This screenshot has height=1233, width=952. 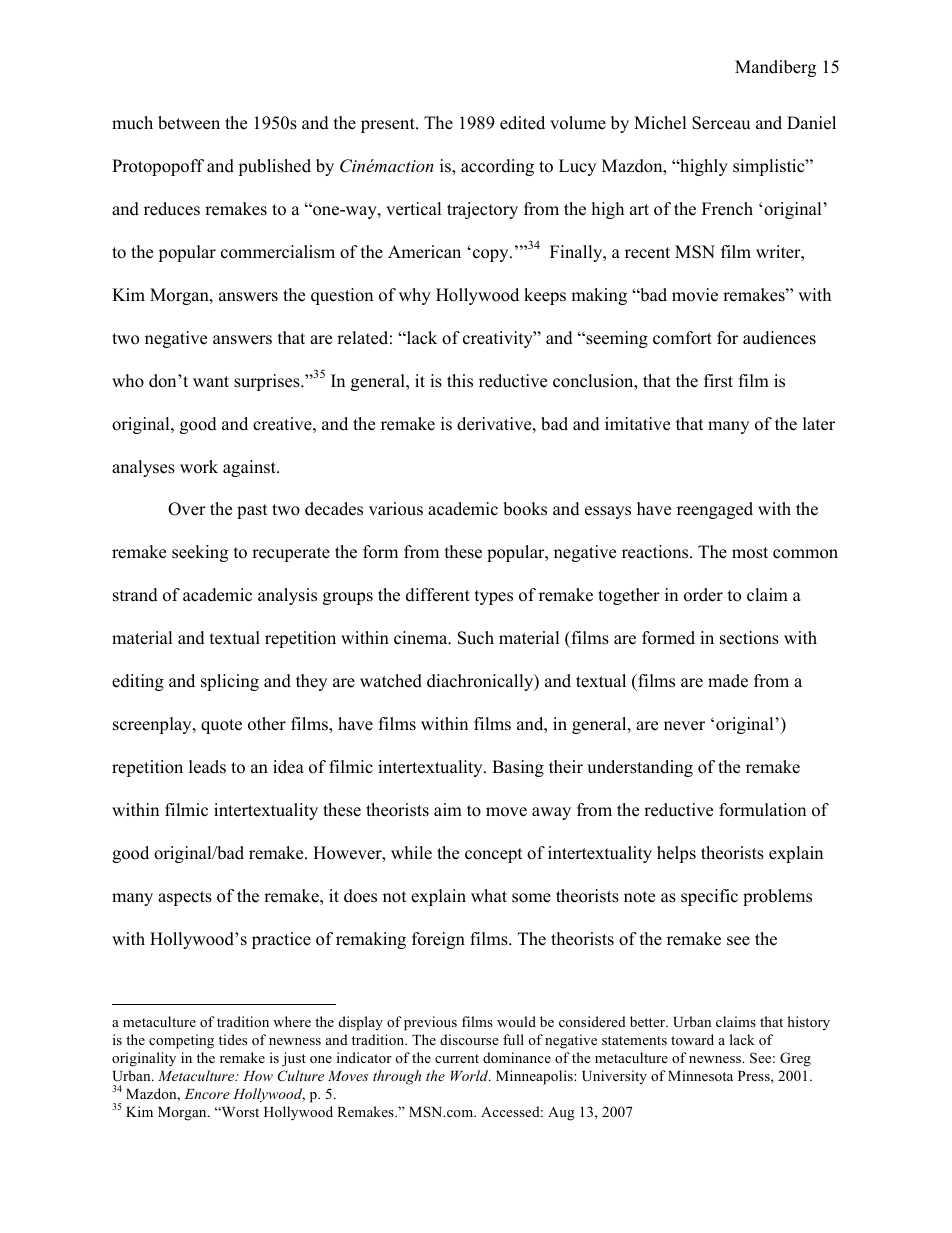 What do you see at coordinates (207, 767) in the screenshot?
I see `leads` at bounding box center [207, 767].
